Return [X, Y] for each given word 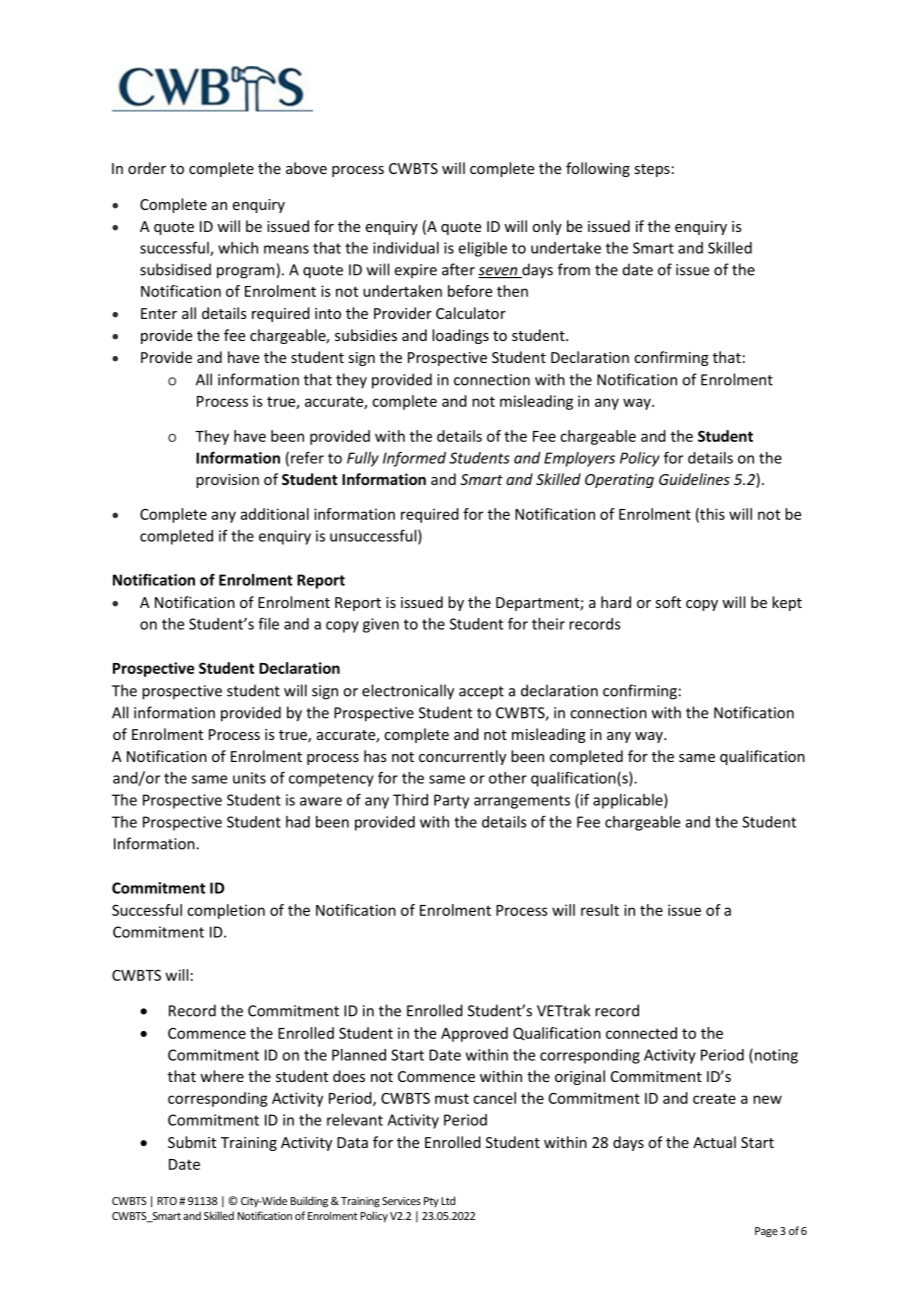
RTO [167, 1201]
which [238, 248]
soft [668, 602]
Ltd [448, 1200]
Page [766, 1232]
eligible [483, 249]
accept [481, 693]
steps [652, 170]
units [249, 778]
